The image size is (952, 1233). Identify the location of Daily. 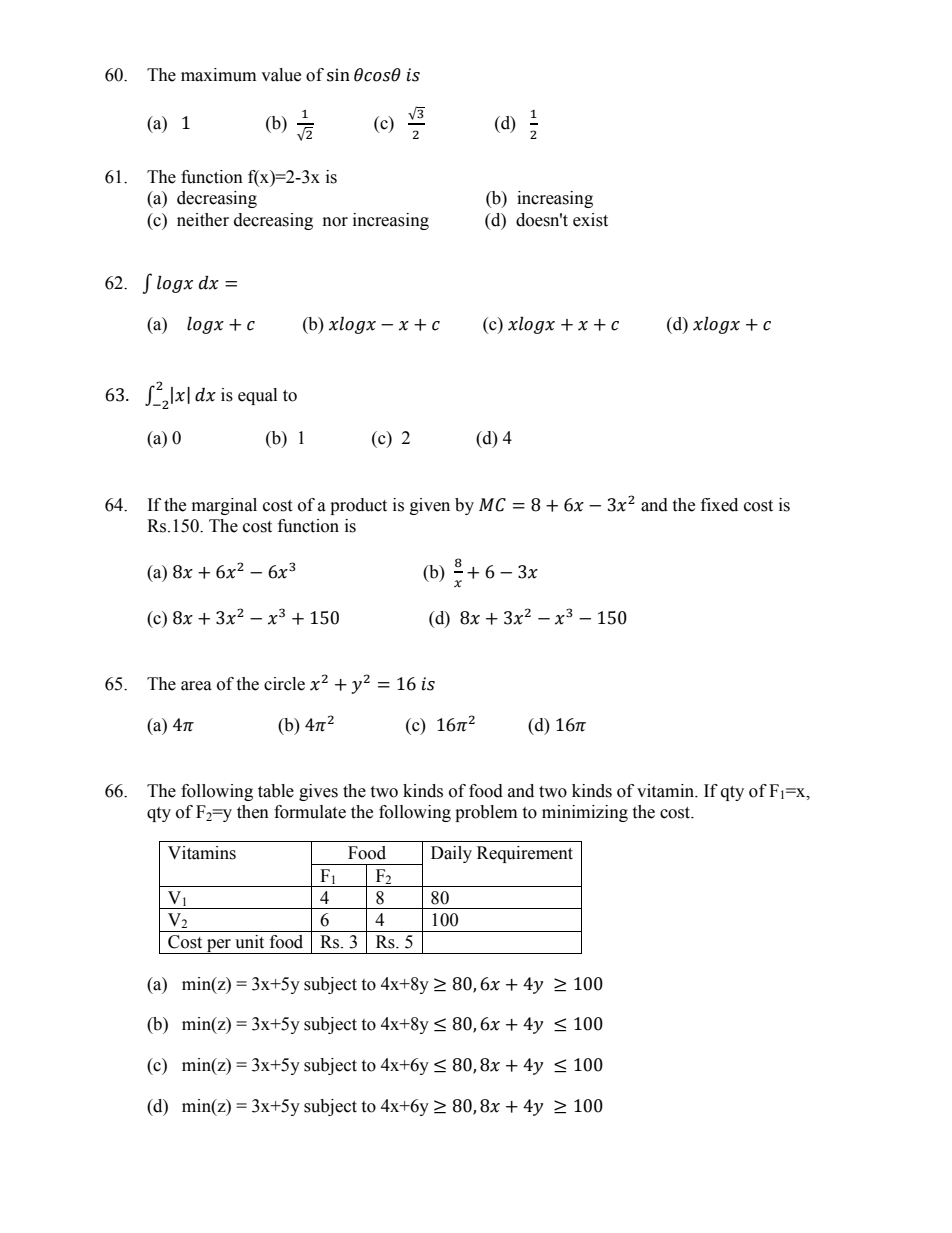
(451, 854).
